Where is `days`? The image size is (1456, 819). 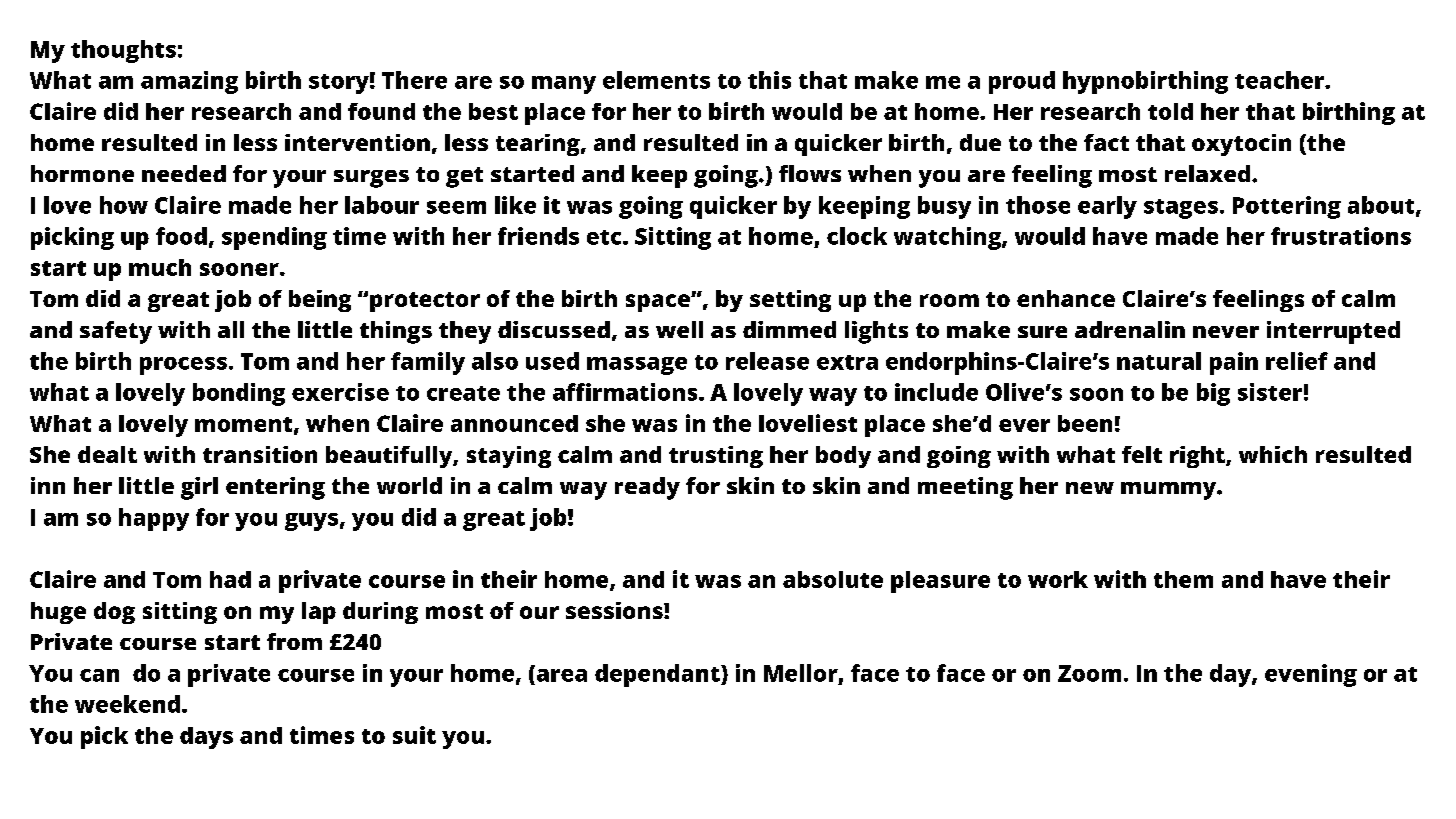 days is located at coordinates (206, 738).
